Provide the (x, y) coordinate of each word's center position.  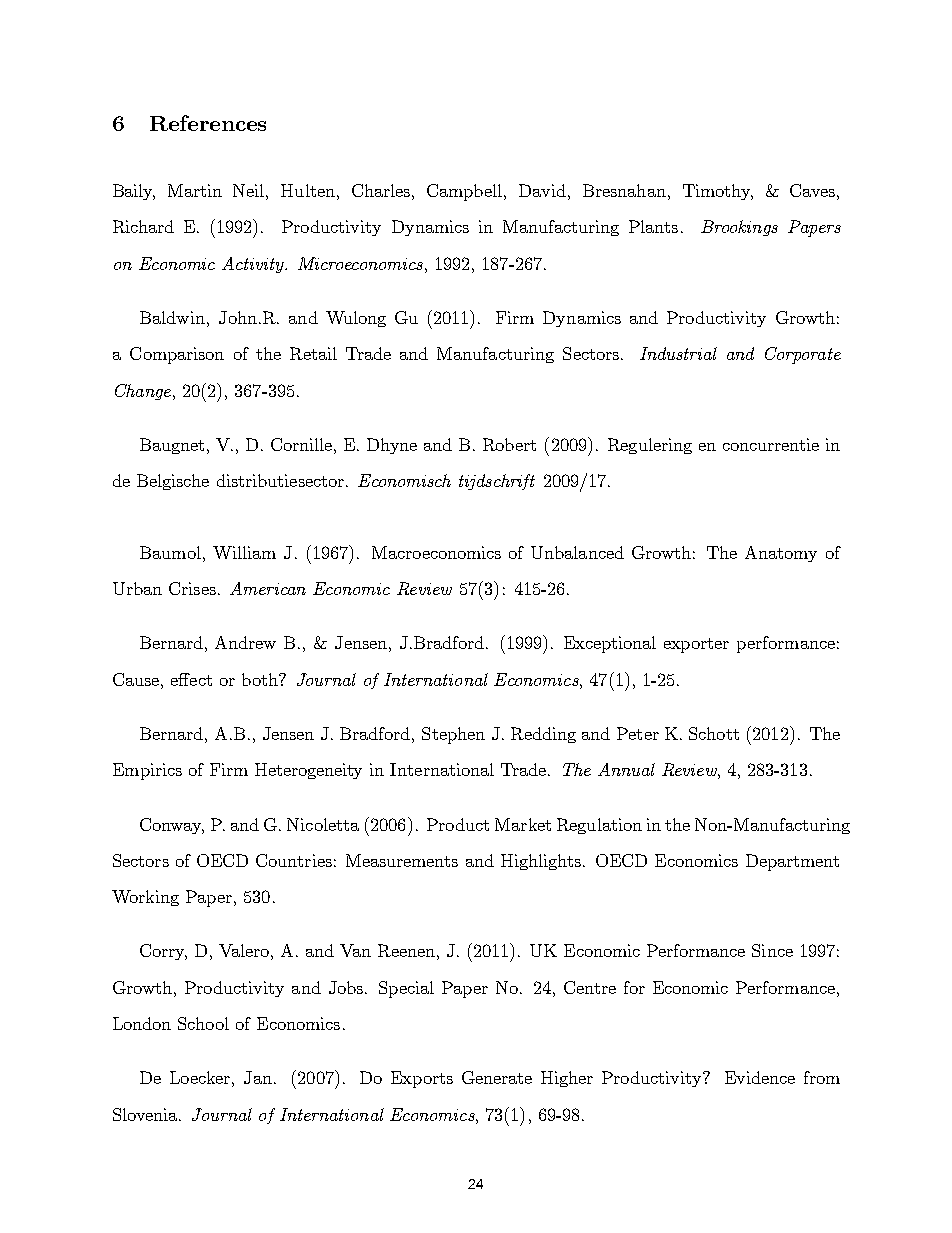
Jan (258, 1077)
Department (792, 862)
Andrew (245, 642)
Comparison (177, 355)
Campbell (466, 192)
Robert (509, 444)
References (208, 123)
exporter (696, 645)
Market (523, 824)
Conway (172, 826)
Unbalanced (577, 552)
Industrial (678, 353)
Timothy (718, 192)
